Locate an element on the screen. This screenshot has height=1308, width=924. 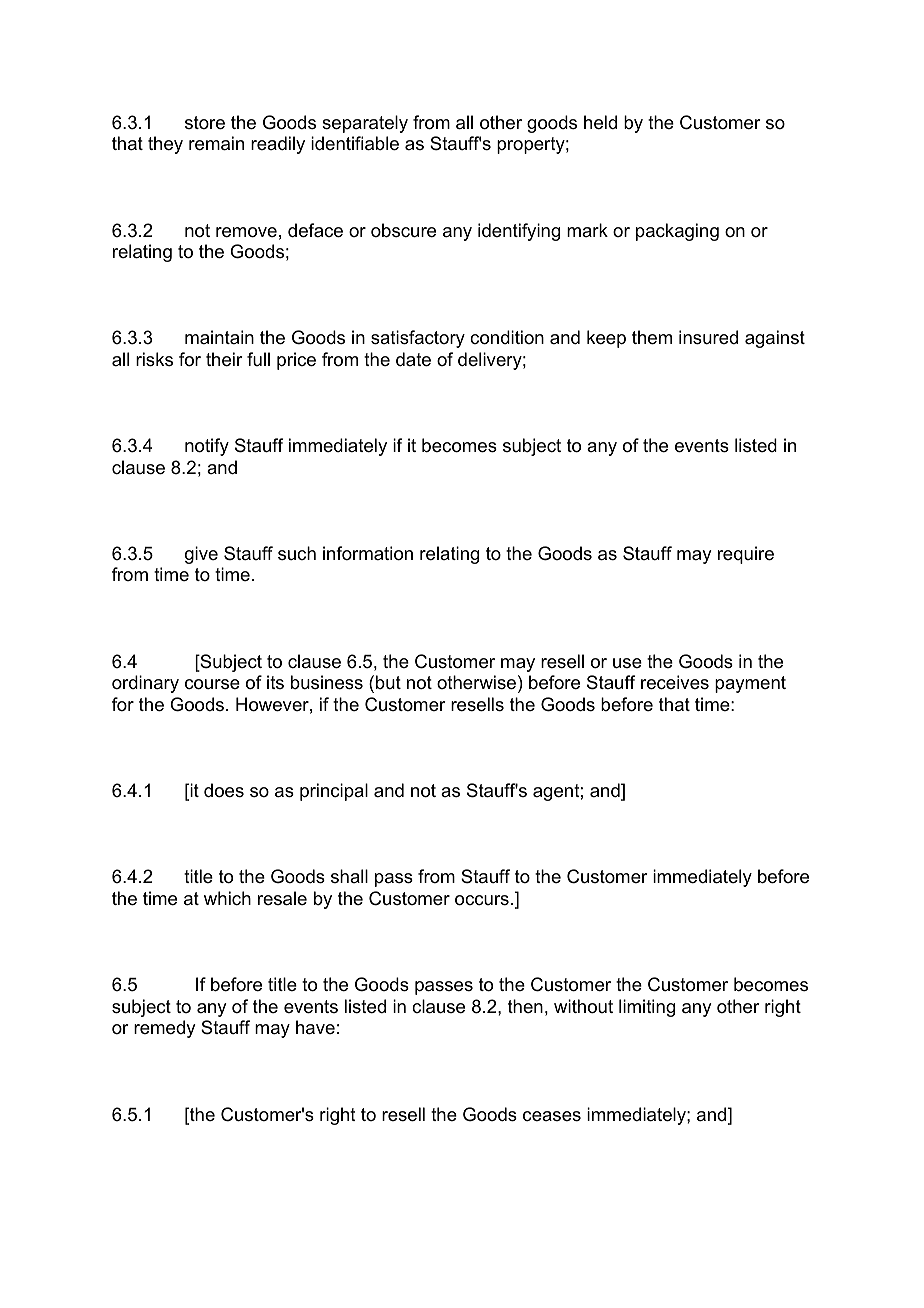
separately is located at coordinates (365, 124).
